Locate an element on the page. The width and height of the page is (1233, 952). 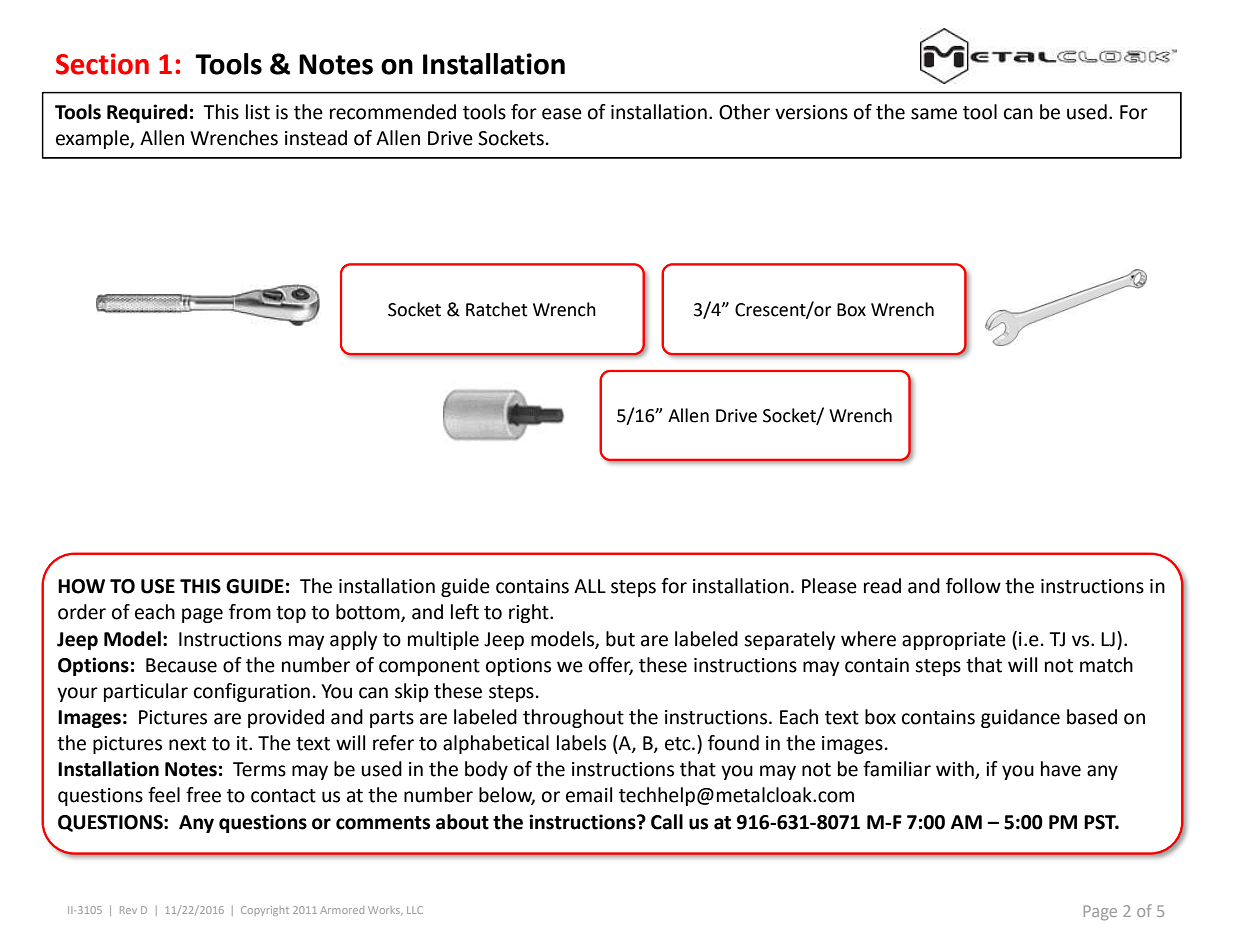
list is located at coordinates (258, 112).
